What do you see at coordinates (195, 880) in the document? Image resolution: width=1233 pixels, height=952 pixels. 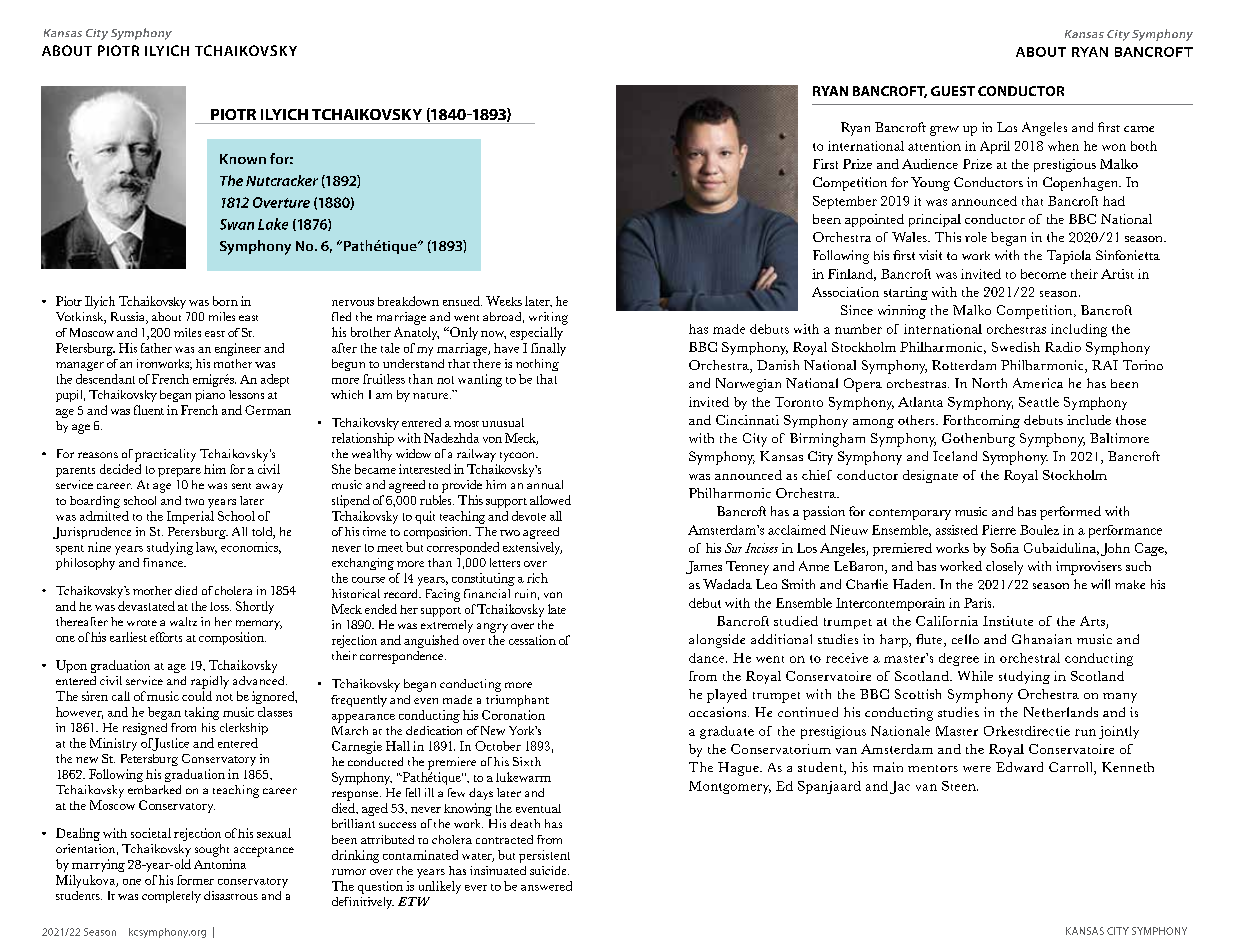 I see `former` at bounding box center [195, 880].
